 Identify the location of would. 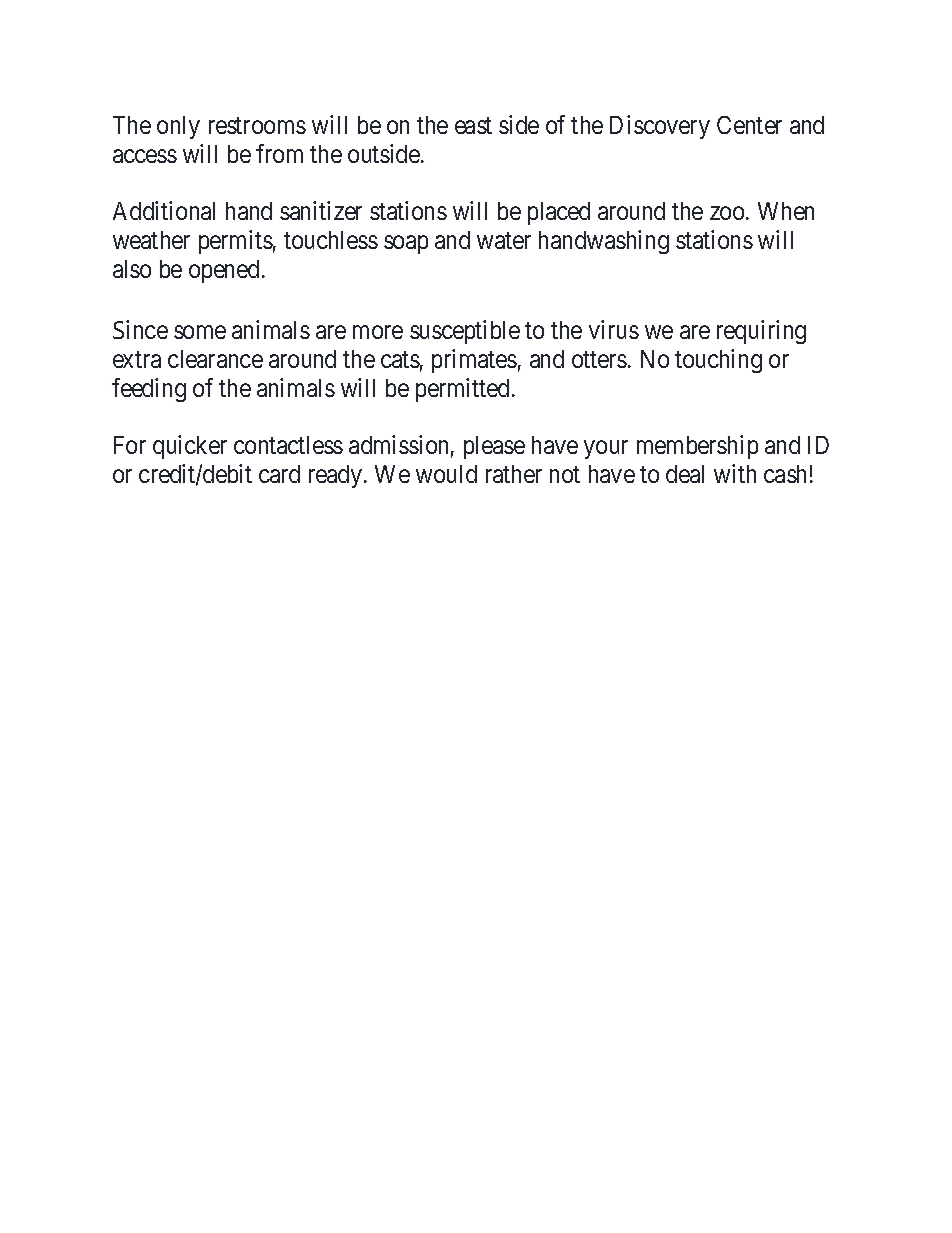
(446, 474).
